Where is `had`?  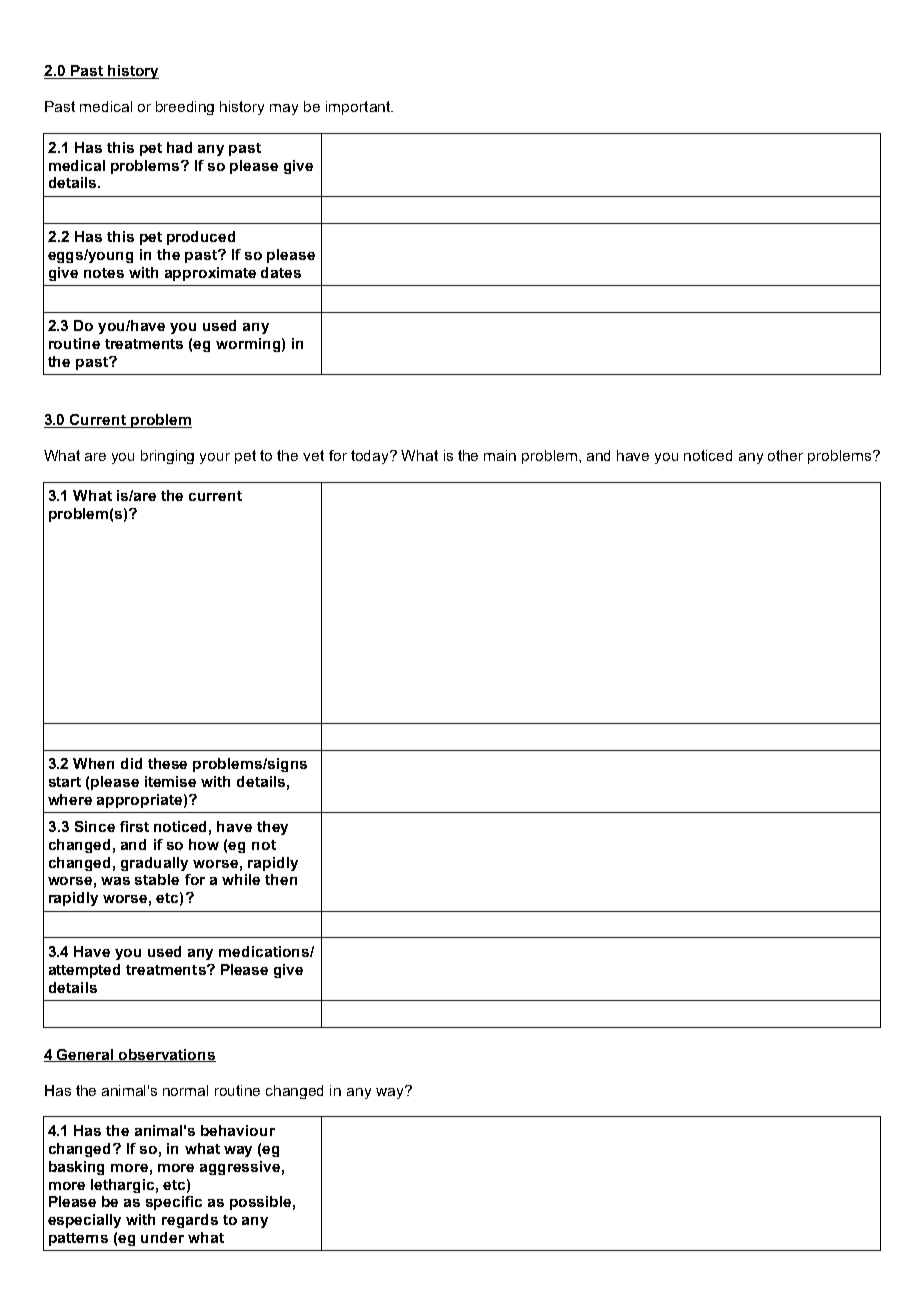
had is located at coordinates (179, 147).
